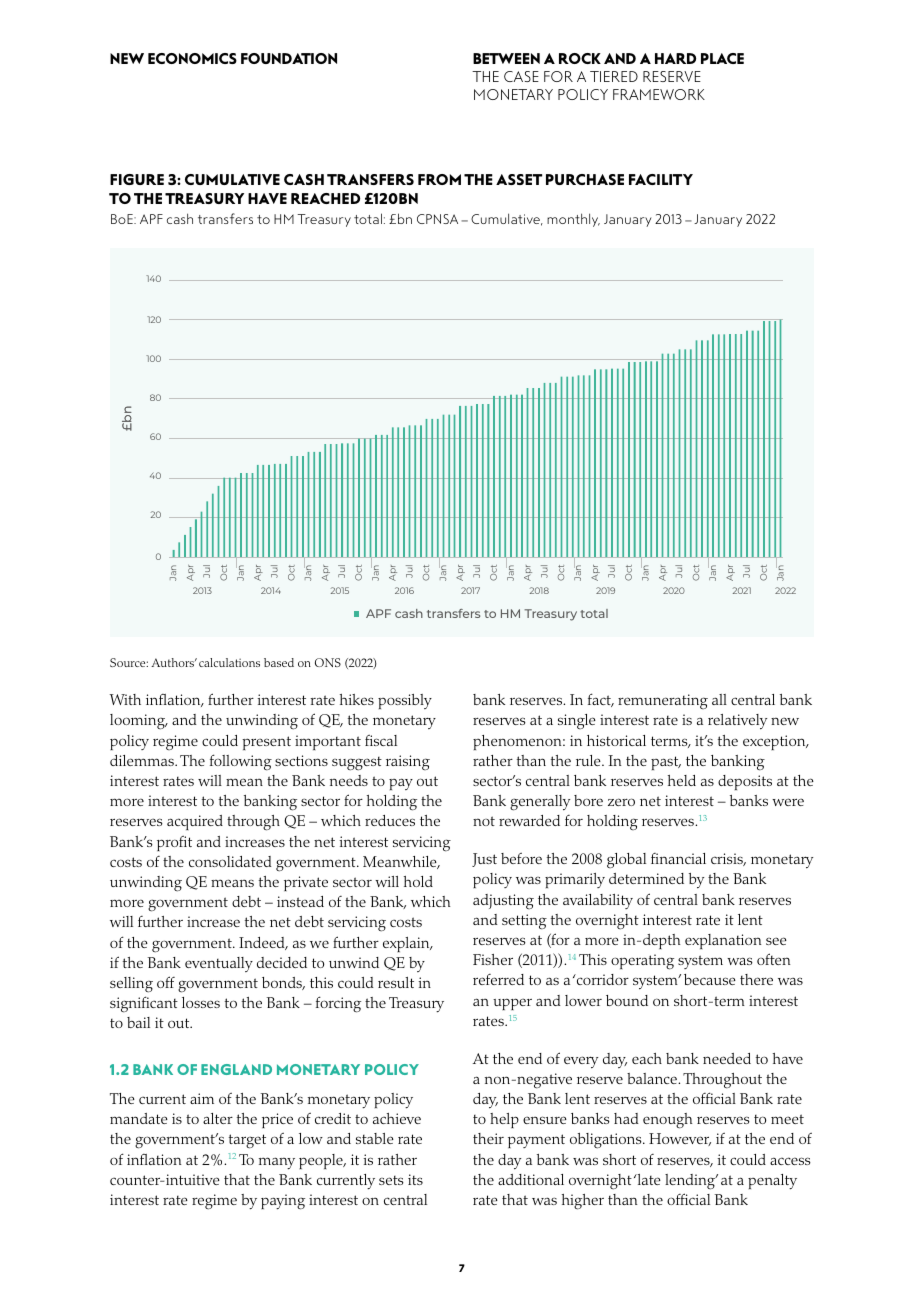  Describe the element at coordinates (722, 58) in the screenshot. I see `PLACE` at that location.
